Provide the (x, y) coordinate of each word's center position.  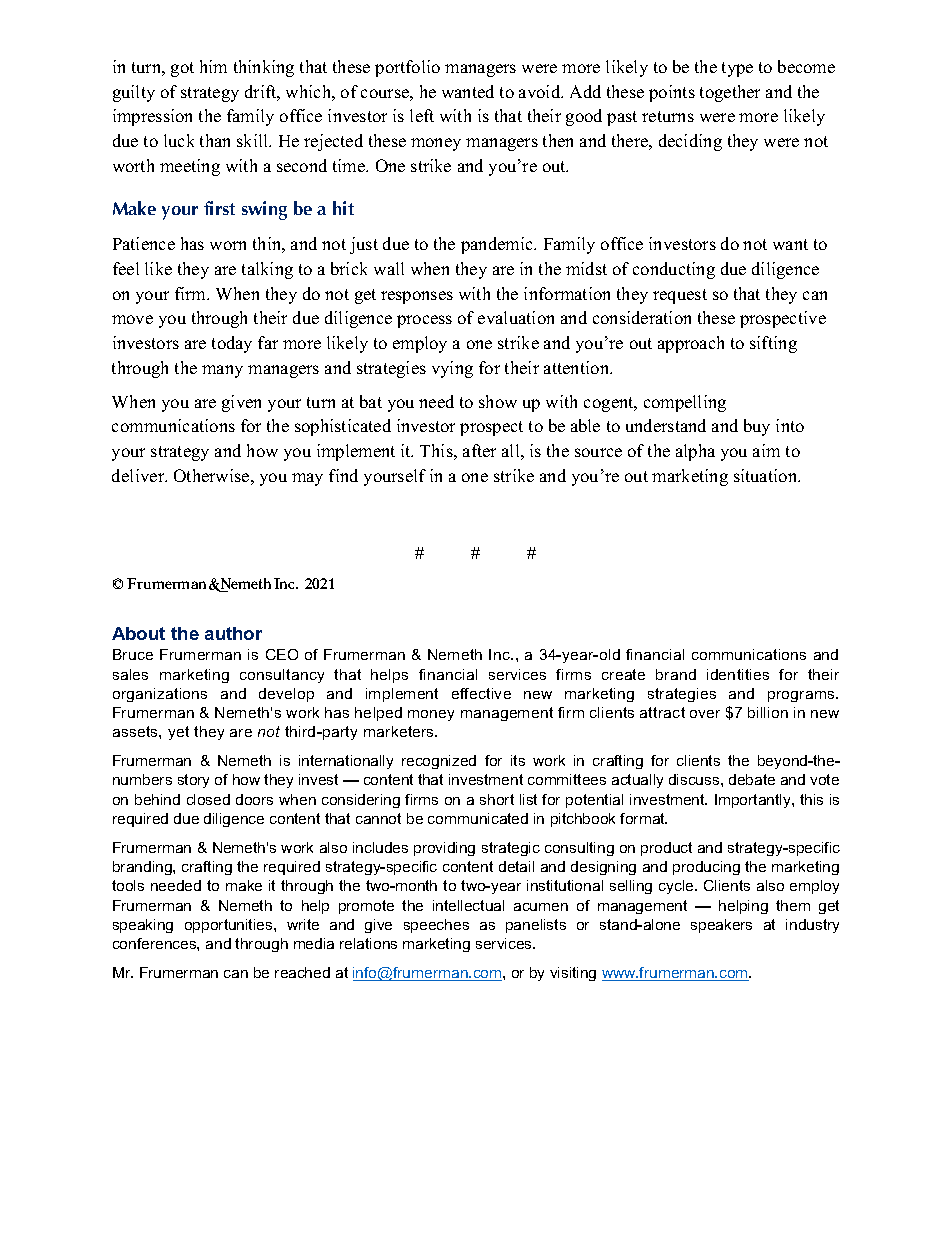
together (730, 93)
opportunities (230, 926)
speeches (436, 926)
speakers (721, 926)
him (213, 66)
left (422, 115)
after (479, 450)
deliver (139, 475)
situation (767, 475)
